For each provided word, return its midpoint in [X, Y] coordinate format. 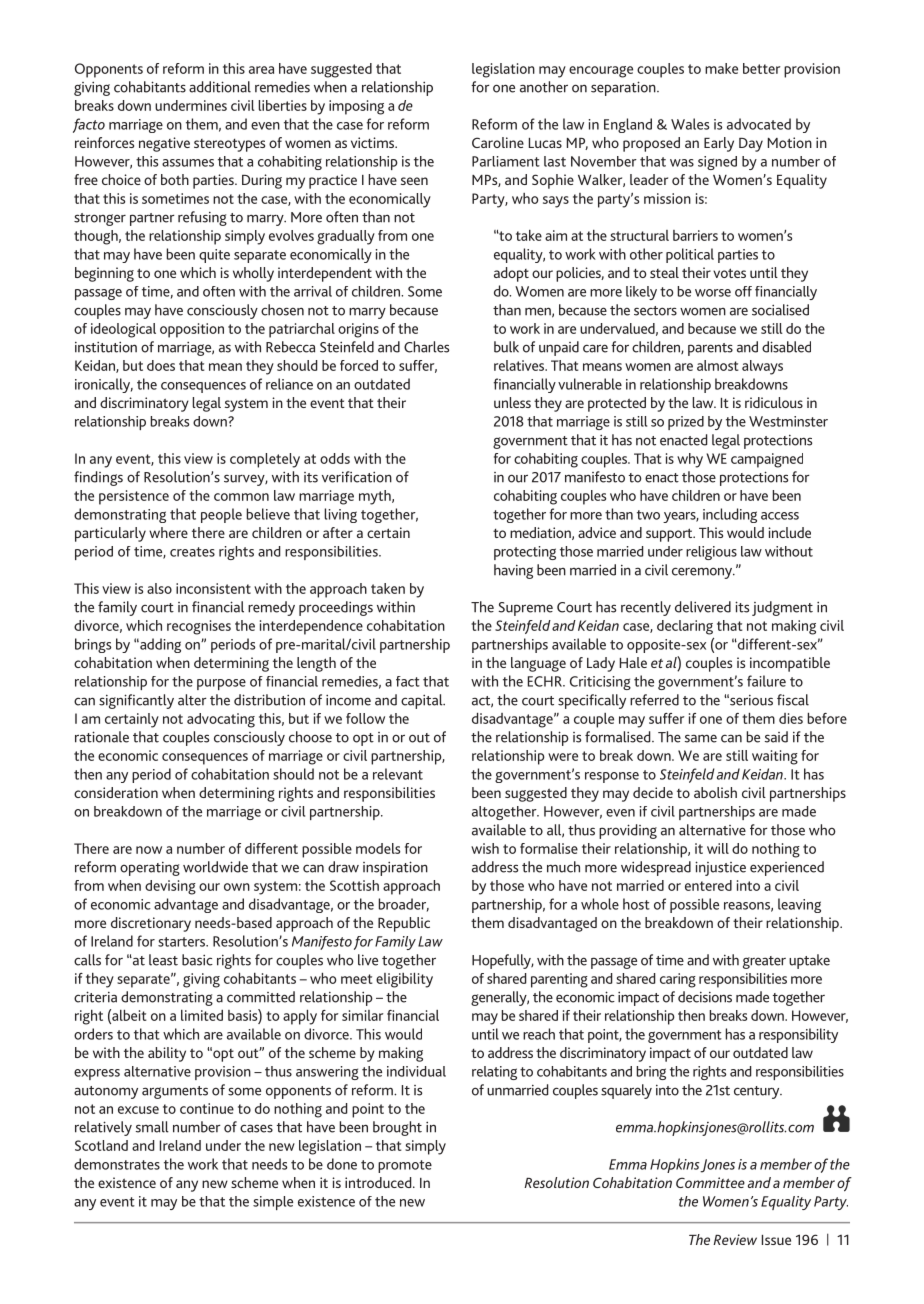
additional [220, 87]
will [718, 848]
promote [405, 1166]
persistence [134, 497]
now [149, 850]
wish [485, 848]
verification [357, 477]
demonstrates [117, 1164]
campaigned [767, 460]
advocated [759, 124]
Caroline [498, 142]
